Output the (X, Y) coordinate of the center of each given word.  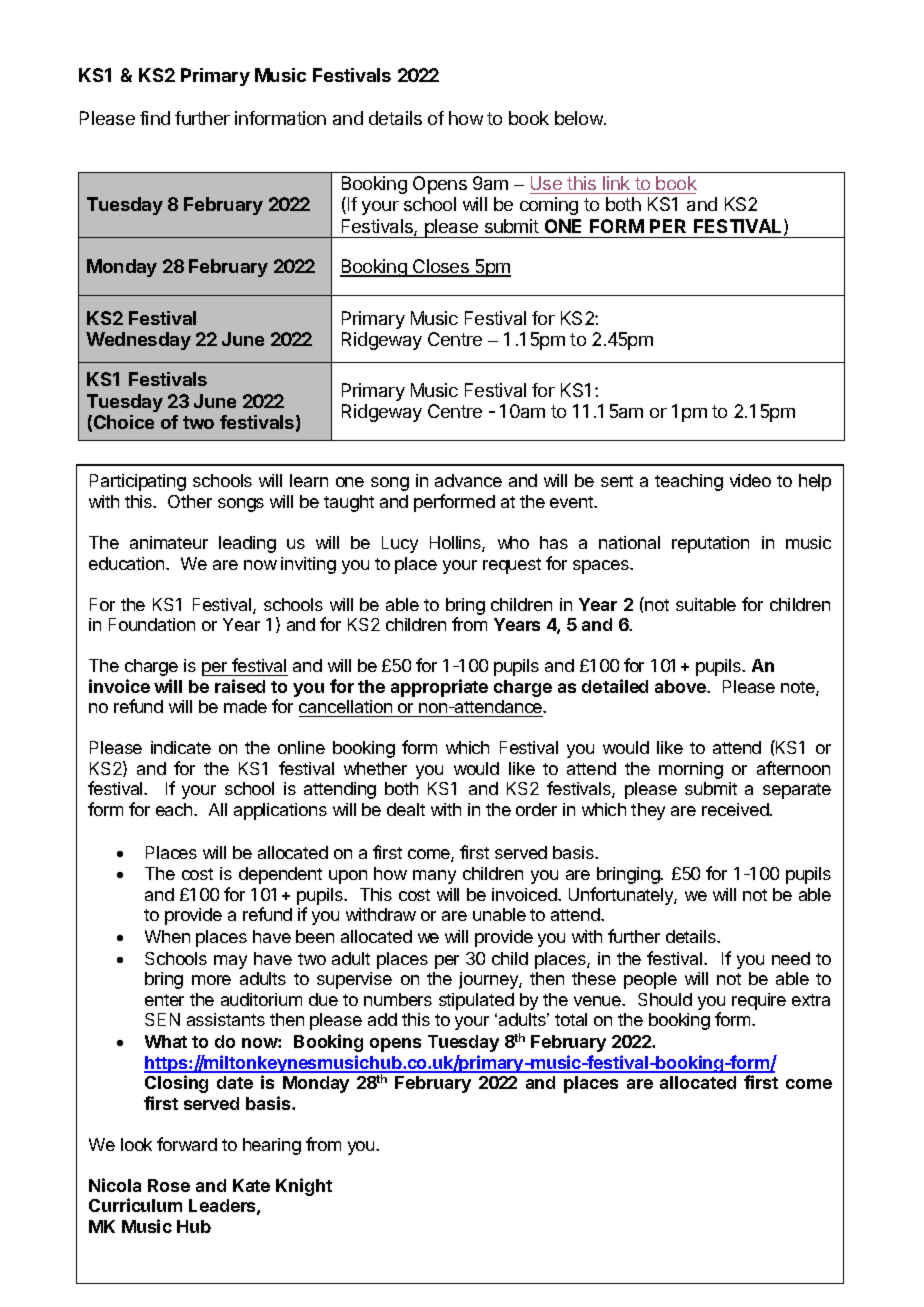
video (750, 480)
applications (280, 811)
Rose (169, 1185)
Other (190, 501)
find (155, 118)
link (616, 183)
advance (468, 480)
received (736, 809)
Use (546, 183)
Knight (304, 1187)
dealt (406, 809)
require (759, 1001)
